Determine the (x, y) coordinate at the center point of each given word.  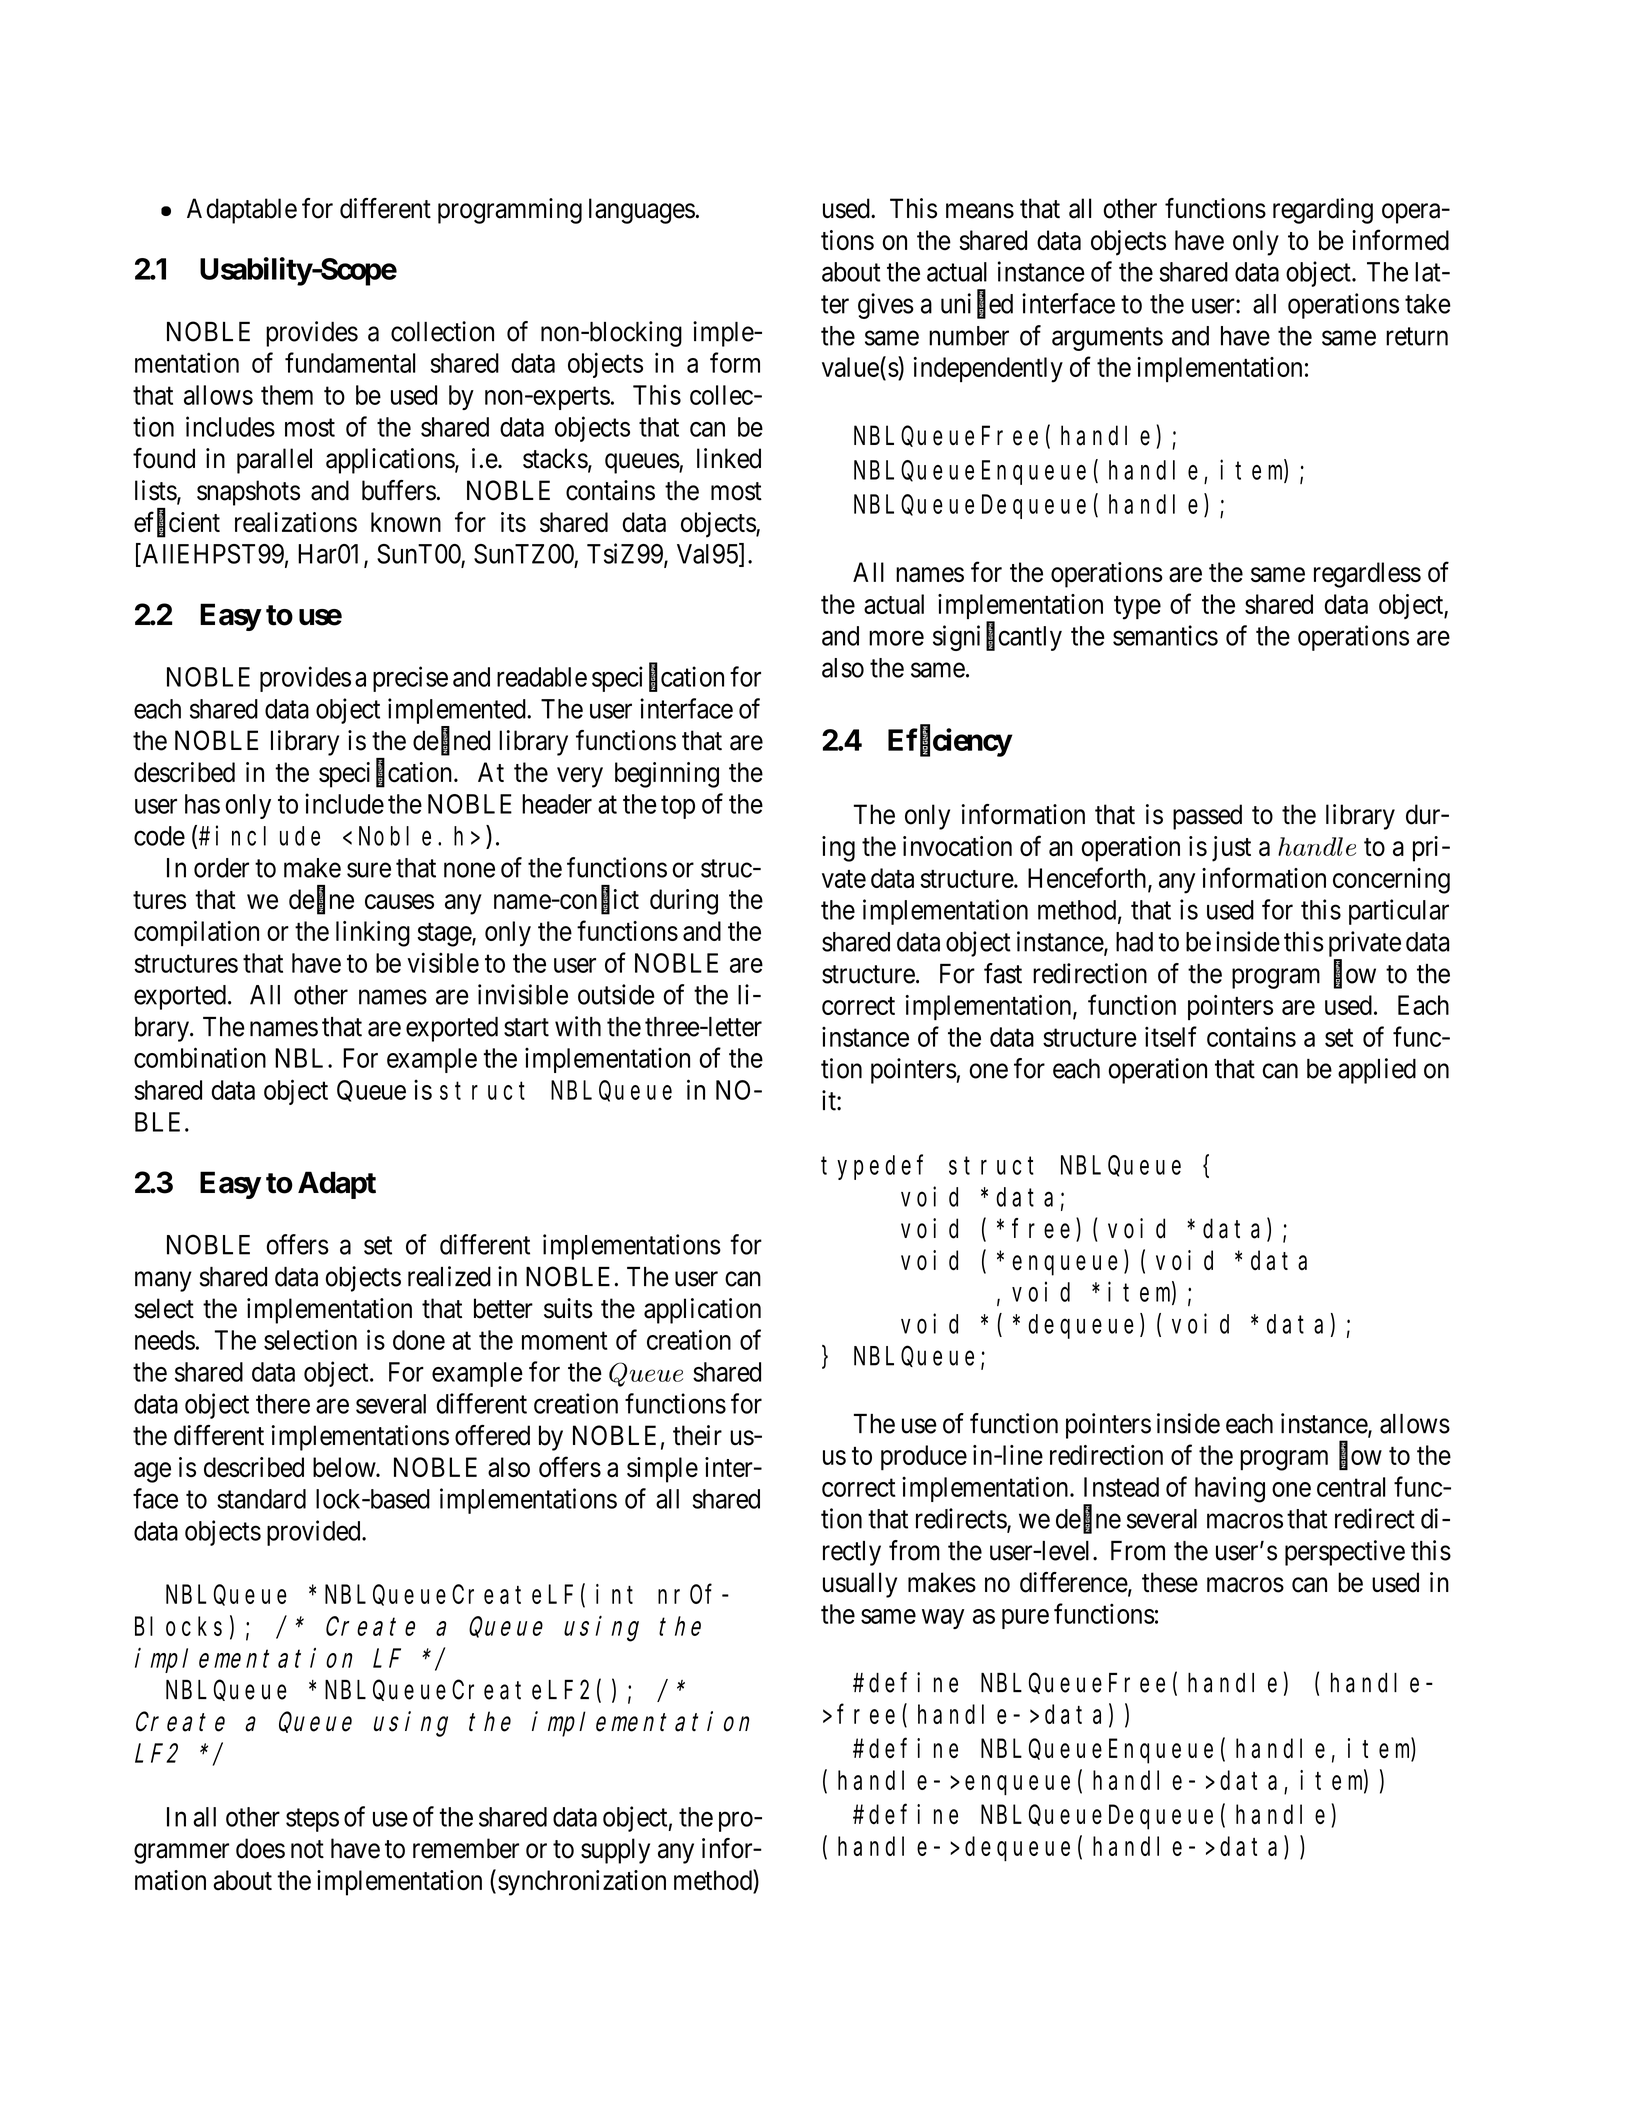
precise (410, 679)
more (896, 638)
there (283, 1404)
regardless (1367, 575)
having (1230, 1489)
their (697, 1435)
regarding (1323, 211)
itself (1171, 1036)
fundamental (350, 362)
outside (616, 994)
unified (977, 304)
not (307, 1849)
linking (373, 934)
